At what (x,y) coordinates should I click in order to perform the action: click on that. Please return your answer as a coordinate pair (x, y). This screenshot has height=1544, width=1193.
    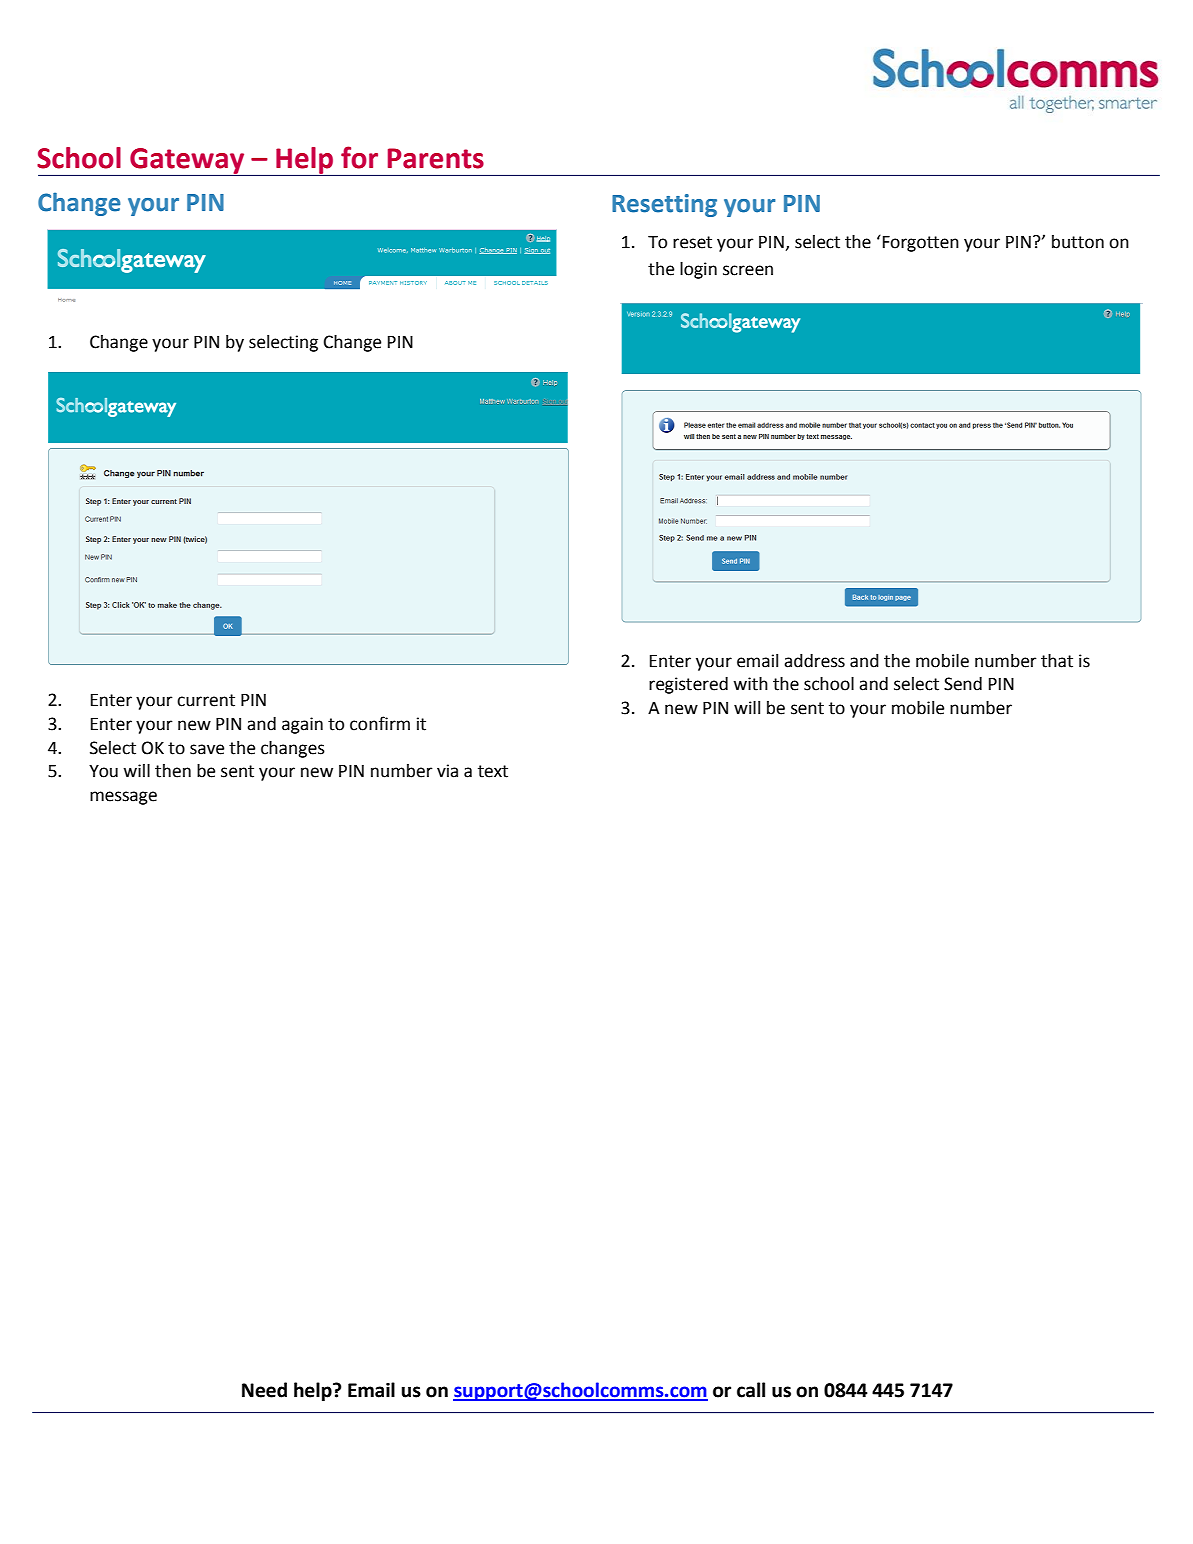
    Looking at the image, I should click on (1057, 661).
